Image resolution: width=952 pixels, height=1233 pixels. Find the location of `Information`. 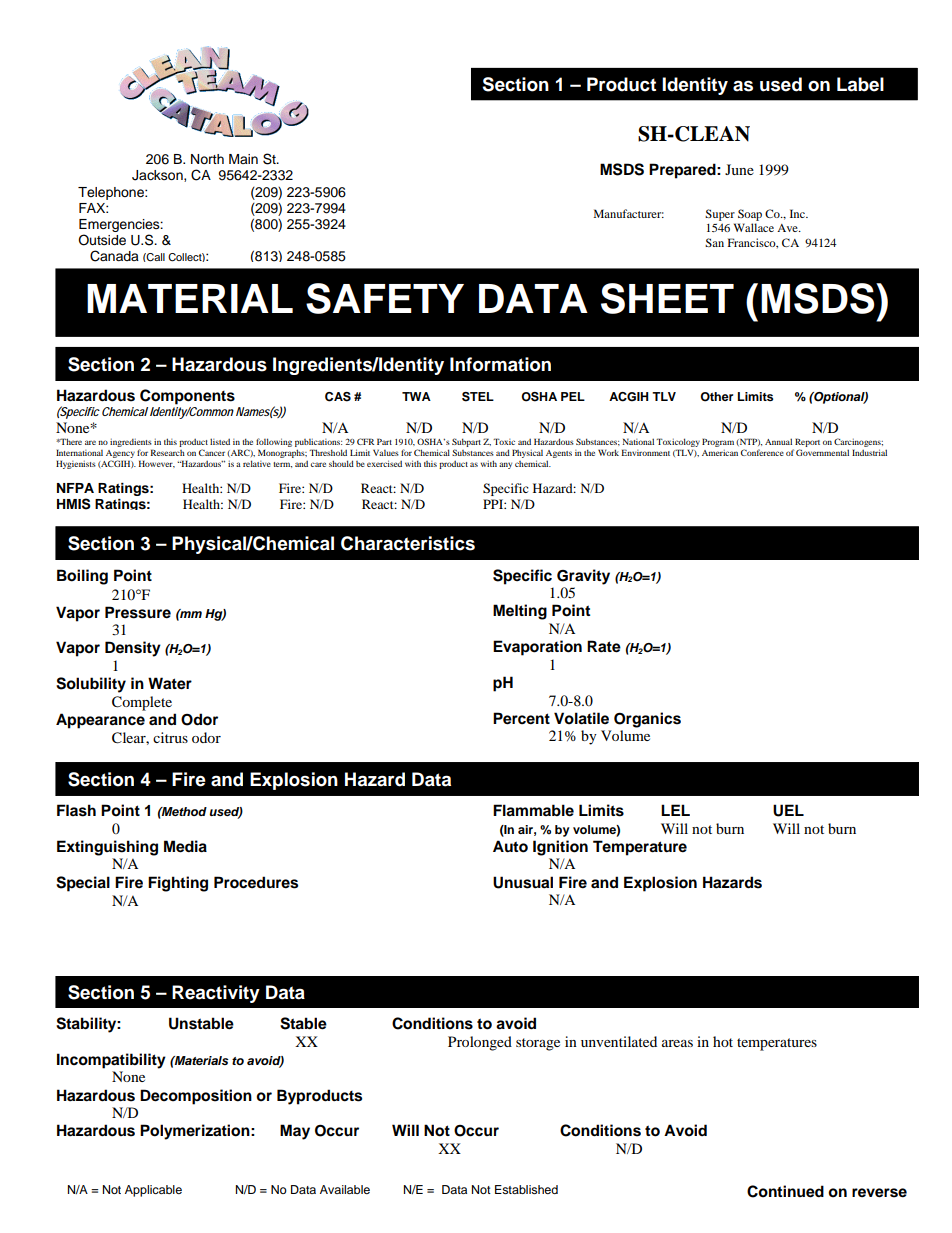

Information is located at coordinates (500, 364).
